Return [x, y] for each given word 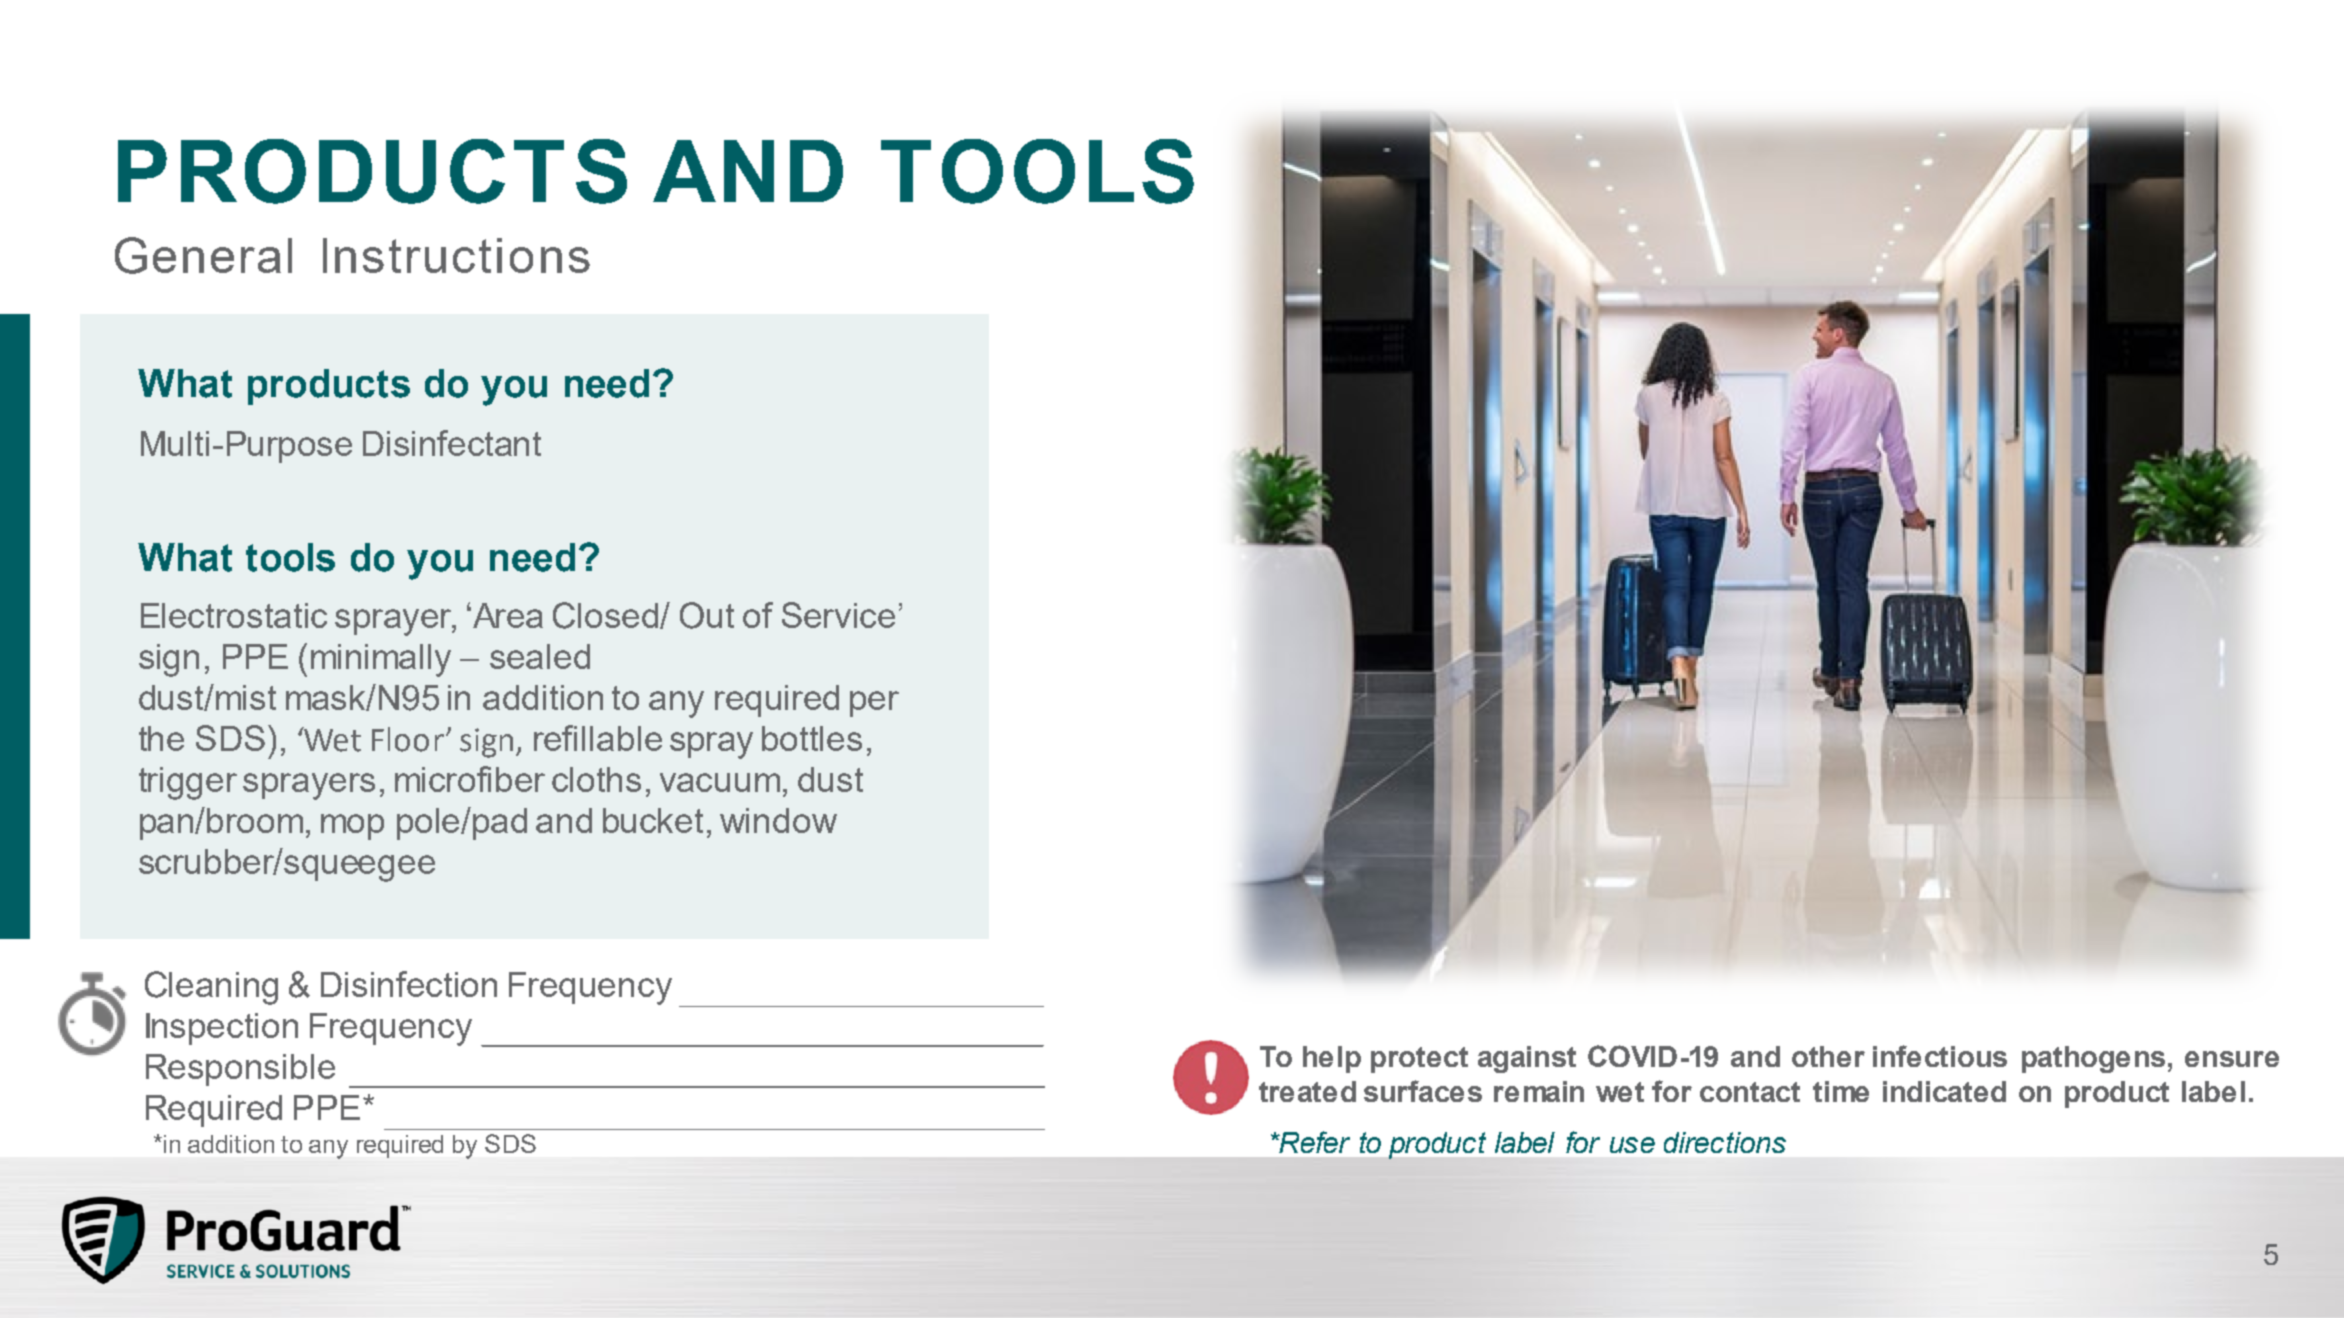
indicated [1944, 1091]
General [203, 255]
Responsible [240, 1070]
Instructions [456, 255]
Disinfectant [452, 443]
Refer [1313, 1142]
